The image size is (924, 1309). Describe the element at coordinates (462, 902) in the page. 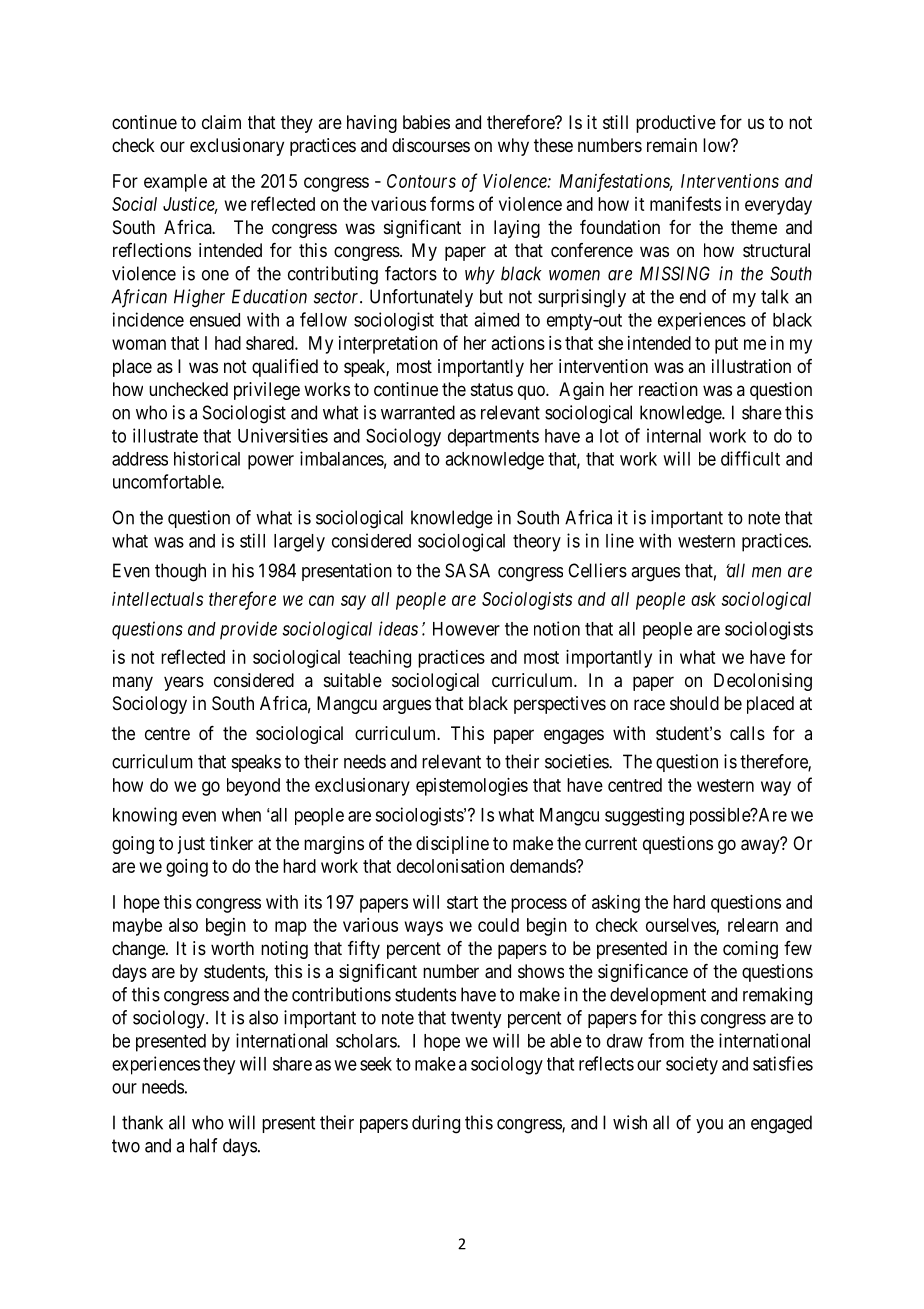

I see `start` at that location.
